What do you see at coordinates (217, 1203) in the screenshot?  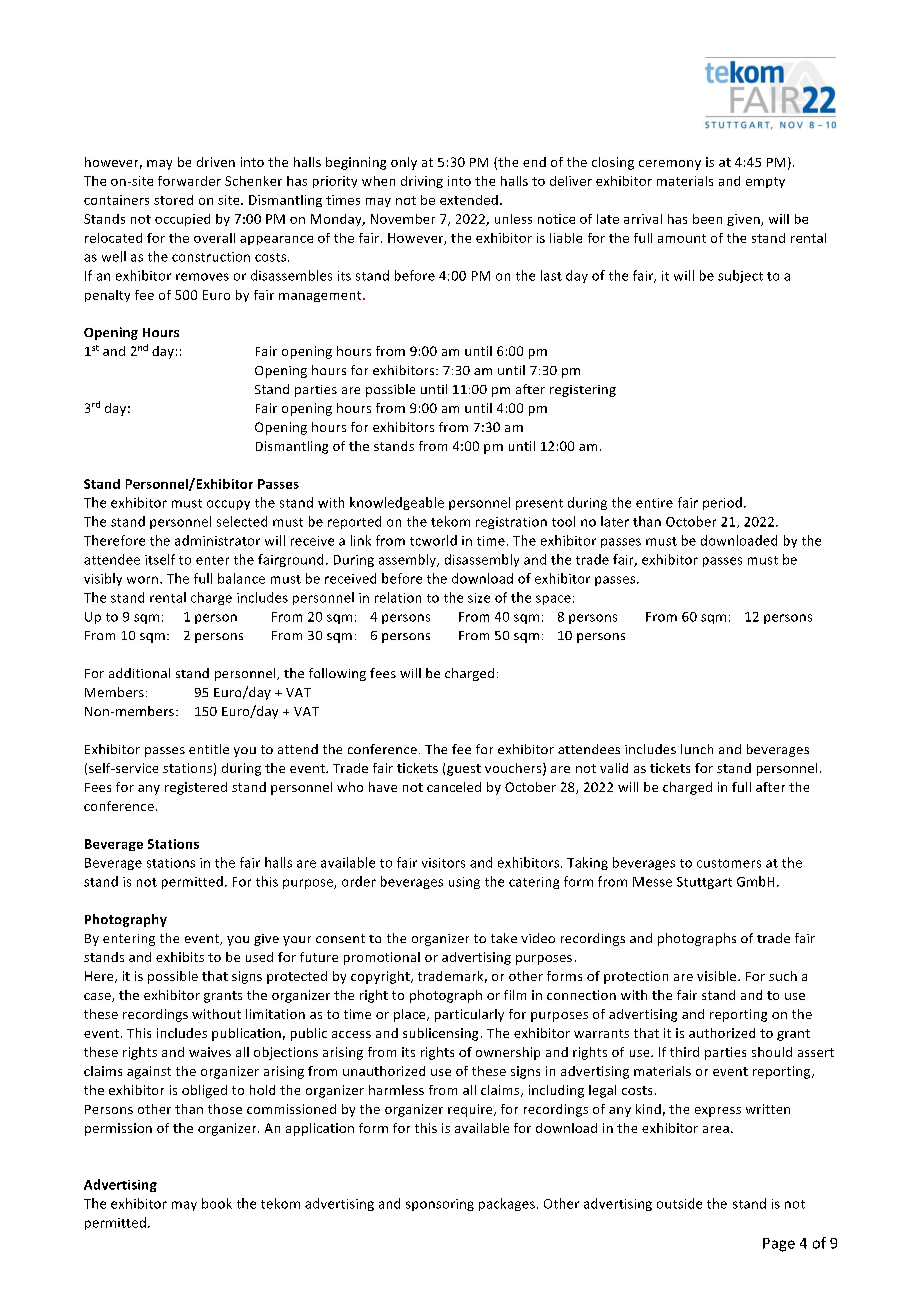 I see `book` at bounding box center [217, 1203].
